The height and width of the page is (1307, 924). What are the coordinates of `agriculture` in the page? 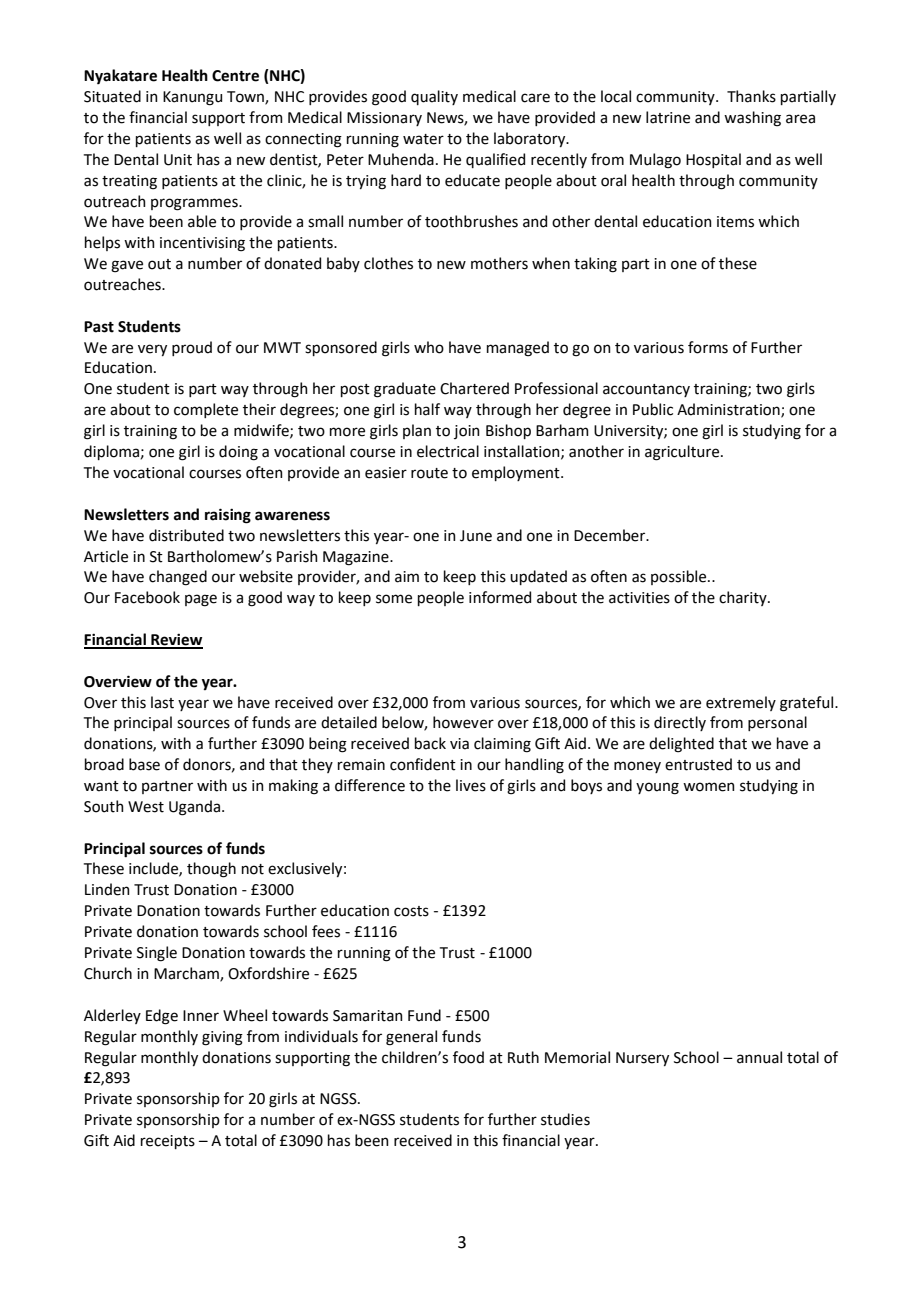 It's located at (683, 453).
